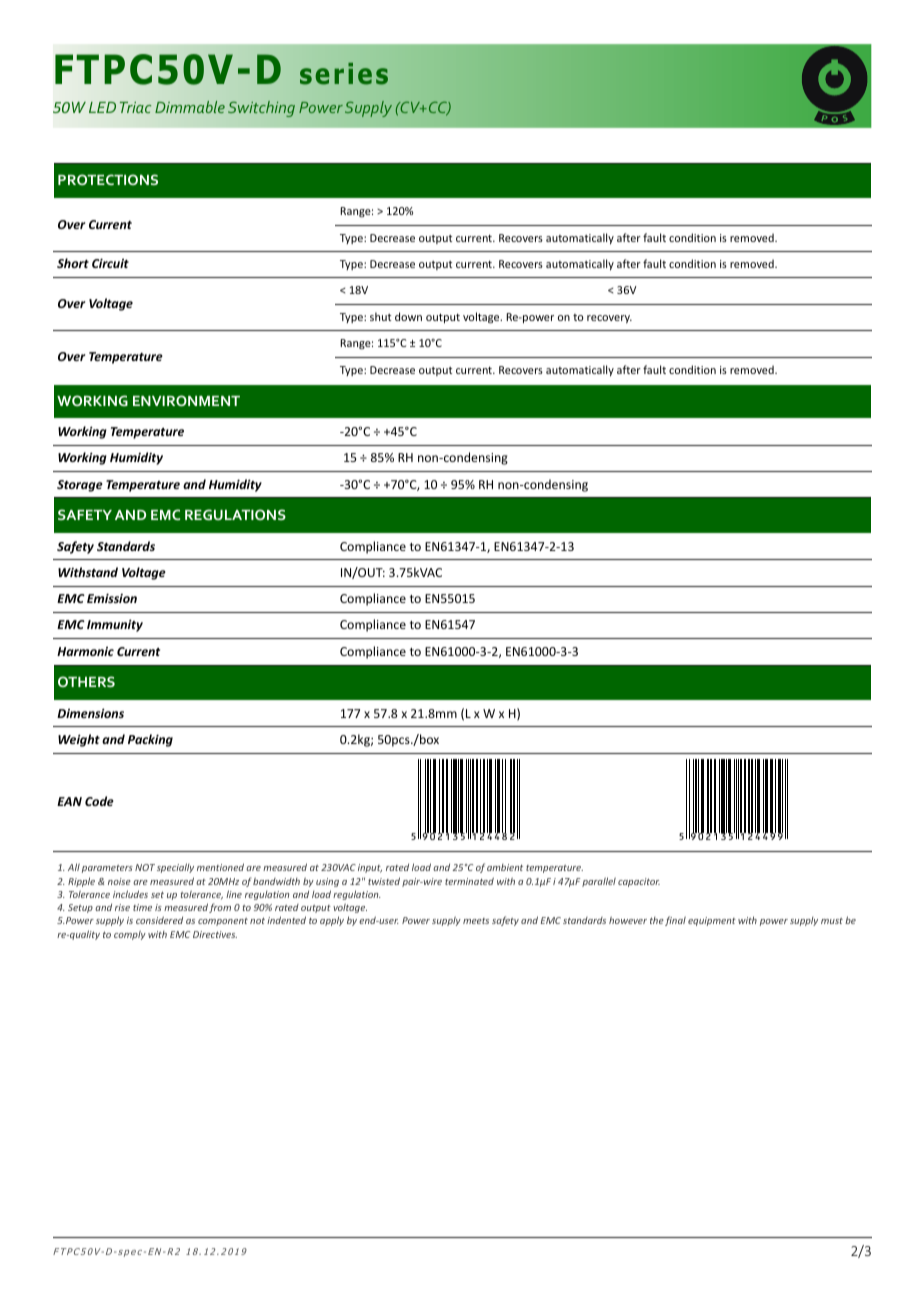 Image resolution: width=924 pixels, height=1308 pixels. What do you see at coordinates (381, 316) in the document?
I see `shut` at bounding box center [381, 316].
